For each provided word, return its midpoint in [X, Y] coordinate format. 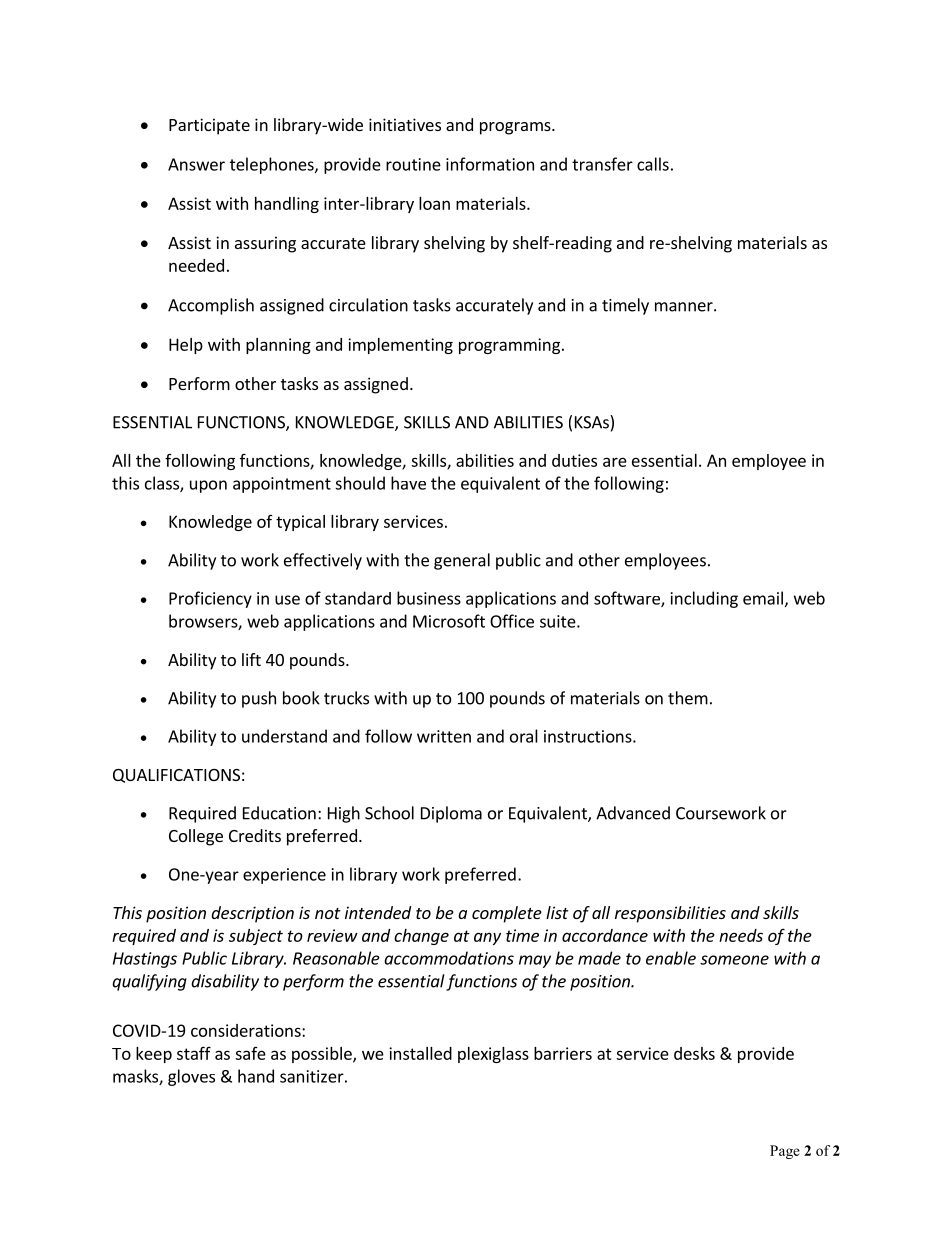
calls [653, 164]
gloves [191, 1077]
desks [694, 1053]
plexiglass [493, 1055]
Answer [196, 164]
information [490, 164]
